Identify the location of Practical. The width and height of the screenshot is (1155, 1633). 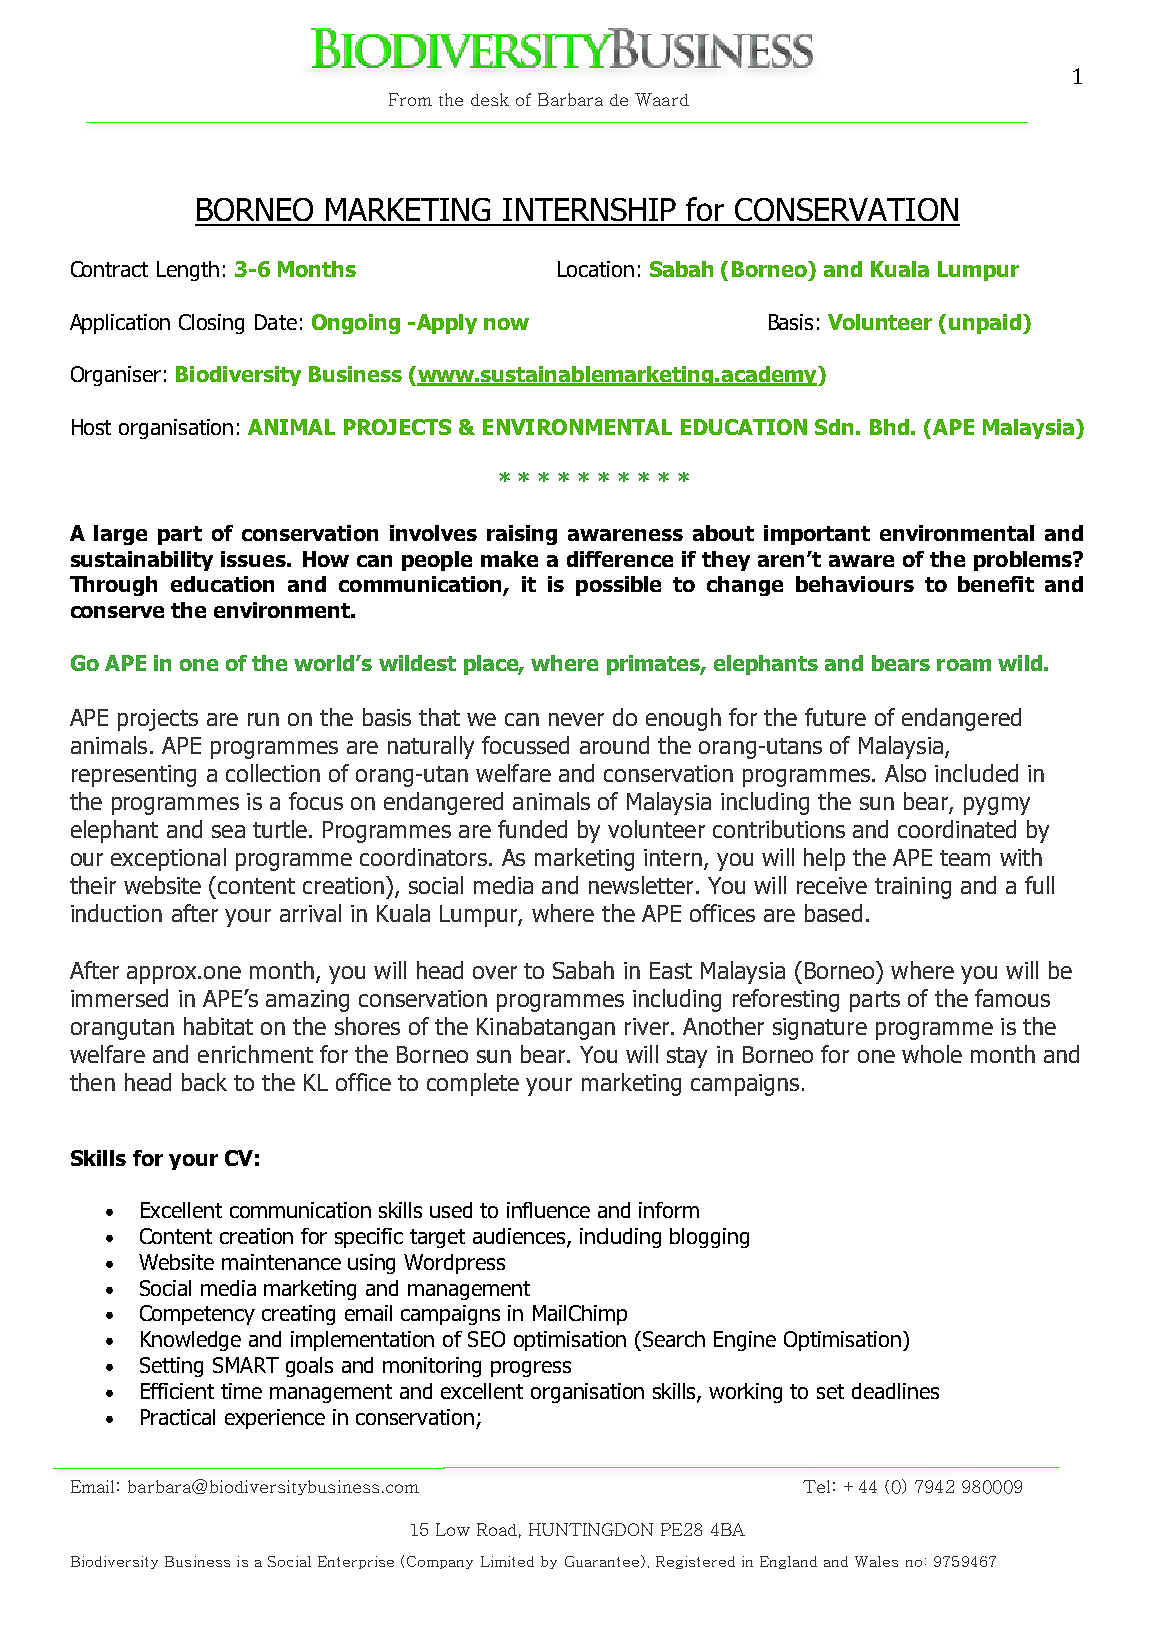
(178, 1417).
